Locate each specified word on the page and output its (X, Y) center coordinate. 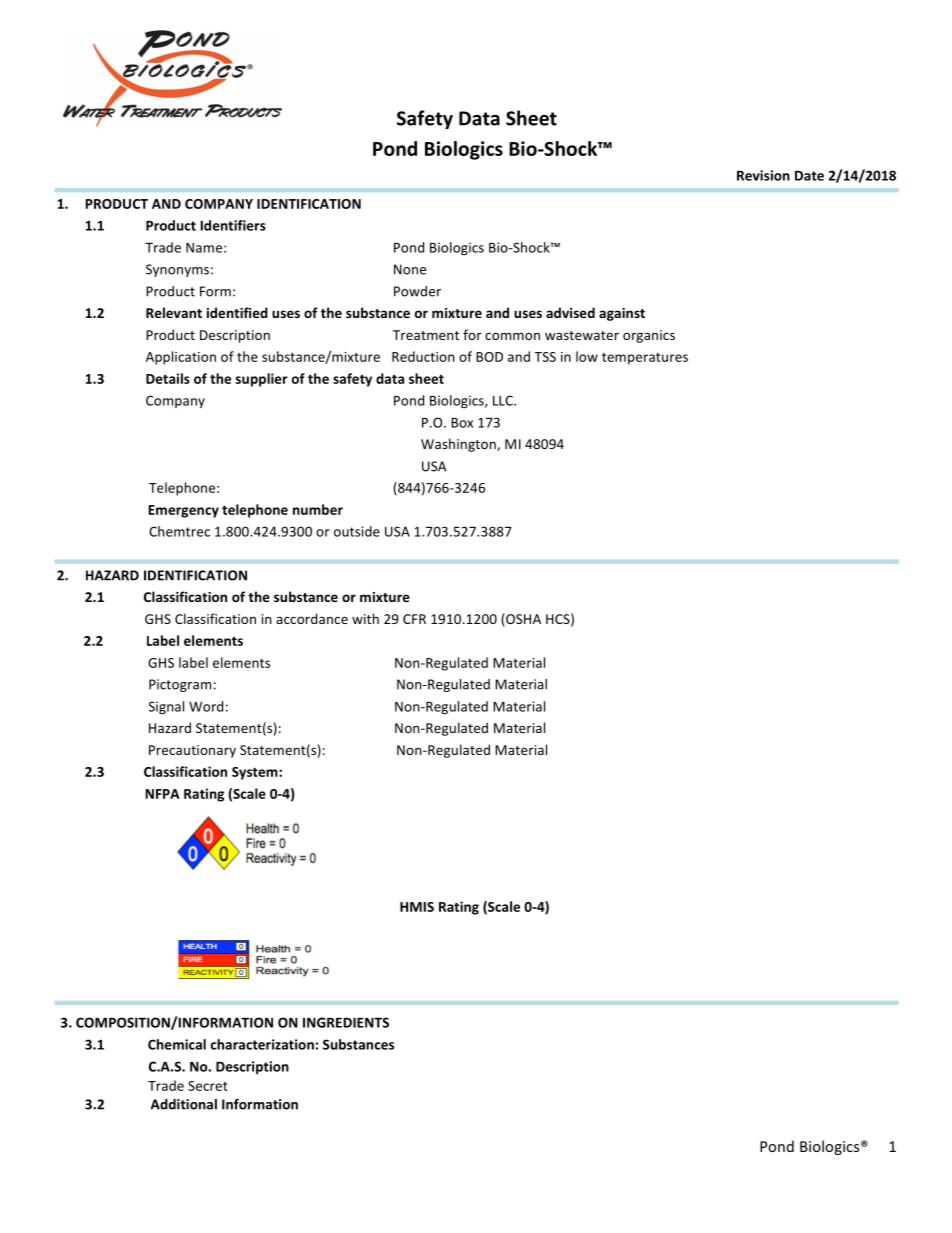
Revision (763, 175)
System (256, 773)
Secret (208, 1086)
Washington (459, 445)
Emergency (183, 511)
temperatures (645, 359)
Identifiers (233, 225)
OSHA (522, 620)
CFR (414, 619)
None (410, 269)
